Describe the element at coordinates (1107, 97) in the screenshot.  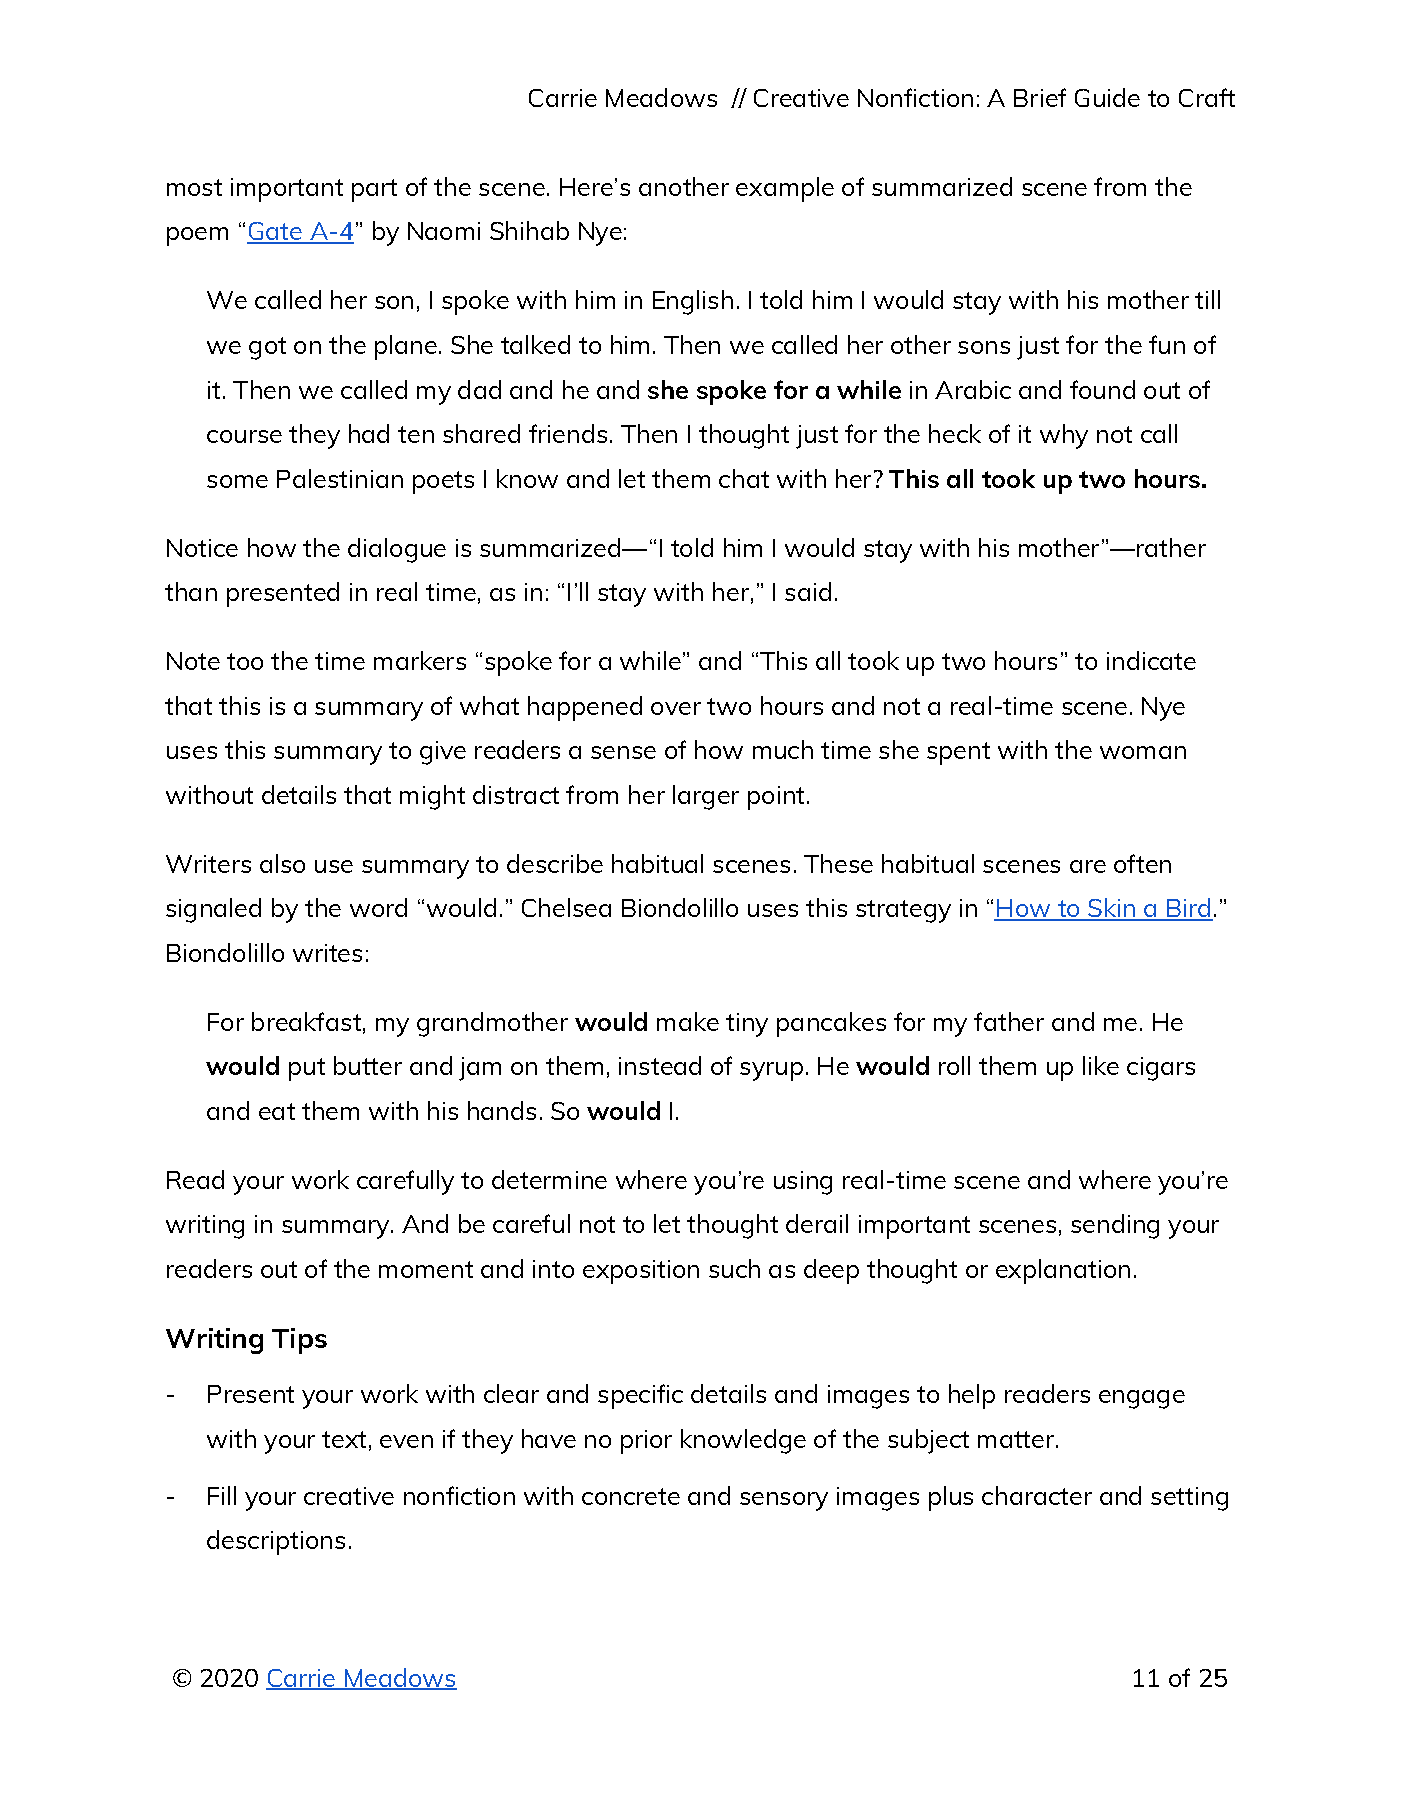
I see `Guide` at that location.
